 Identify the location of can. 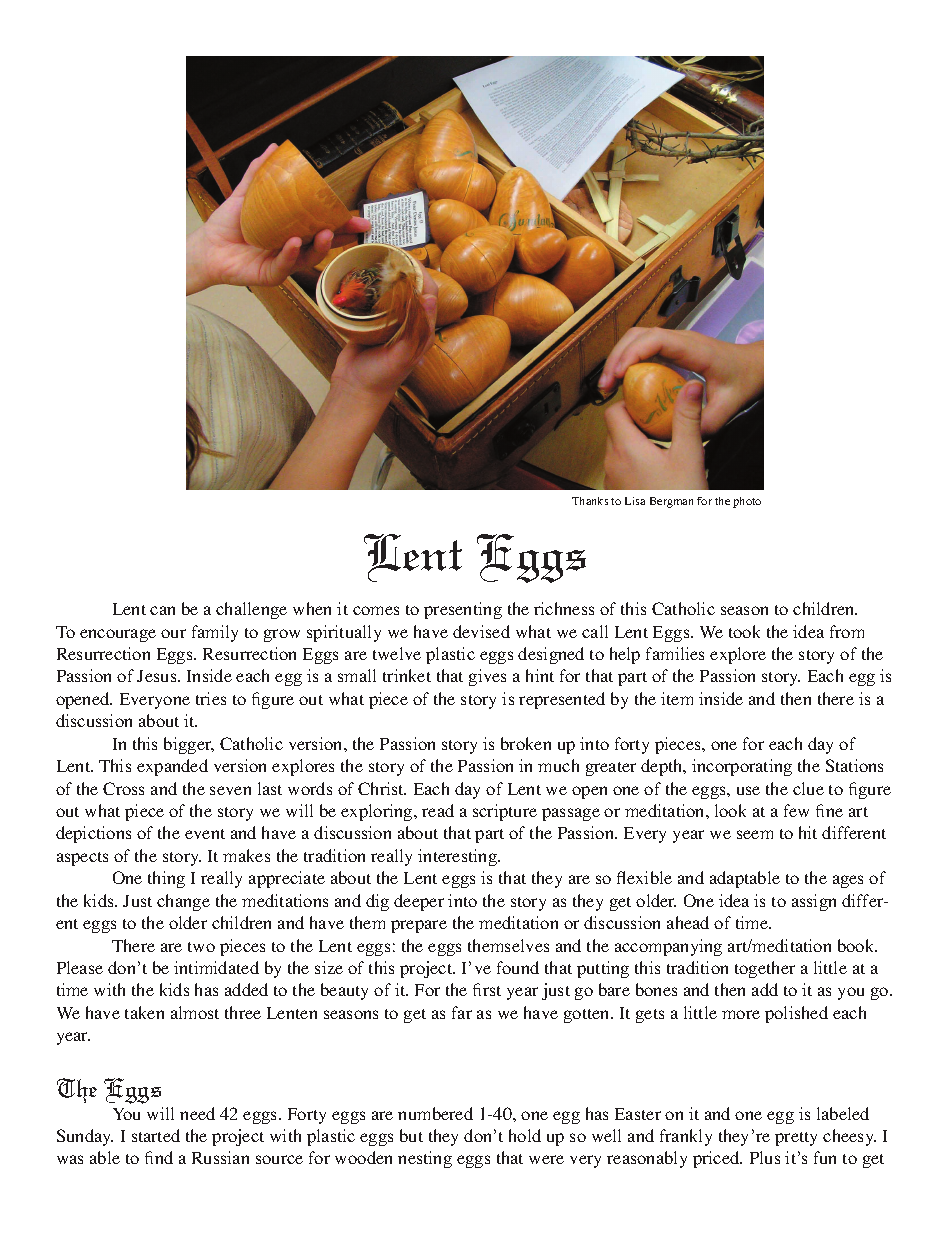
(162, 610).
